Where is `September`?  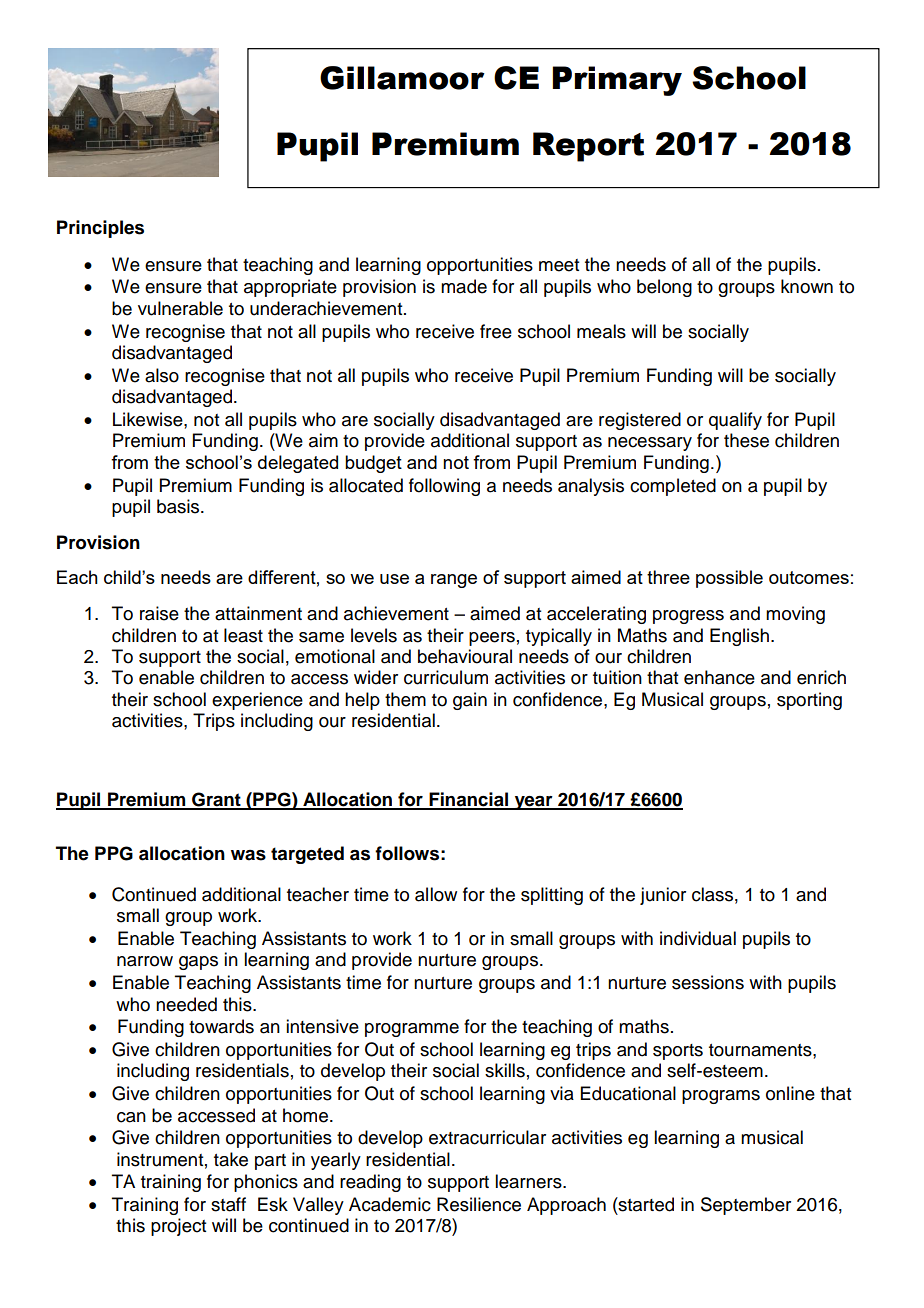
September is located at coordinates (746, 1206).
